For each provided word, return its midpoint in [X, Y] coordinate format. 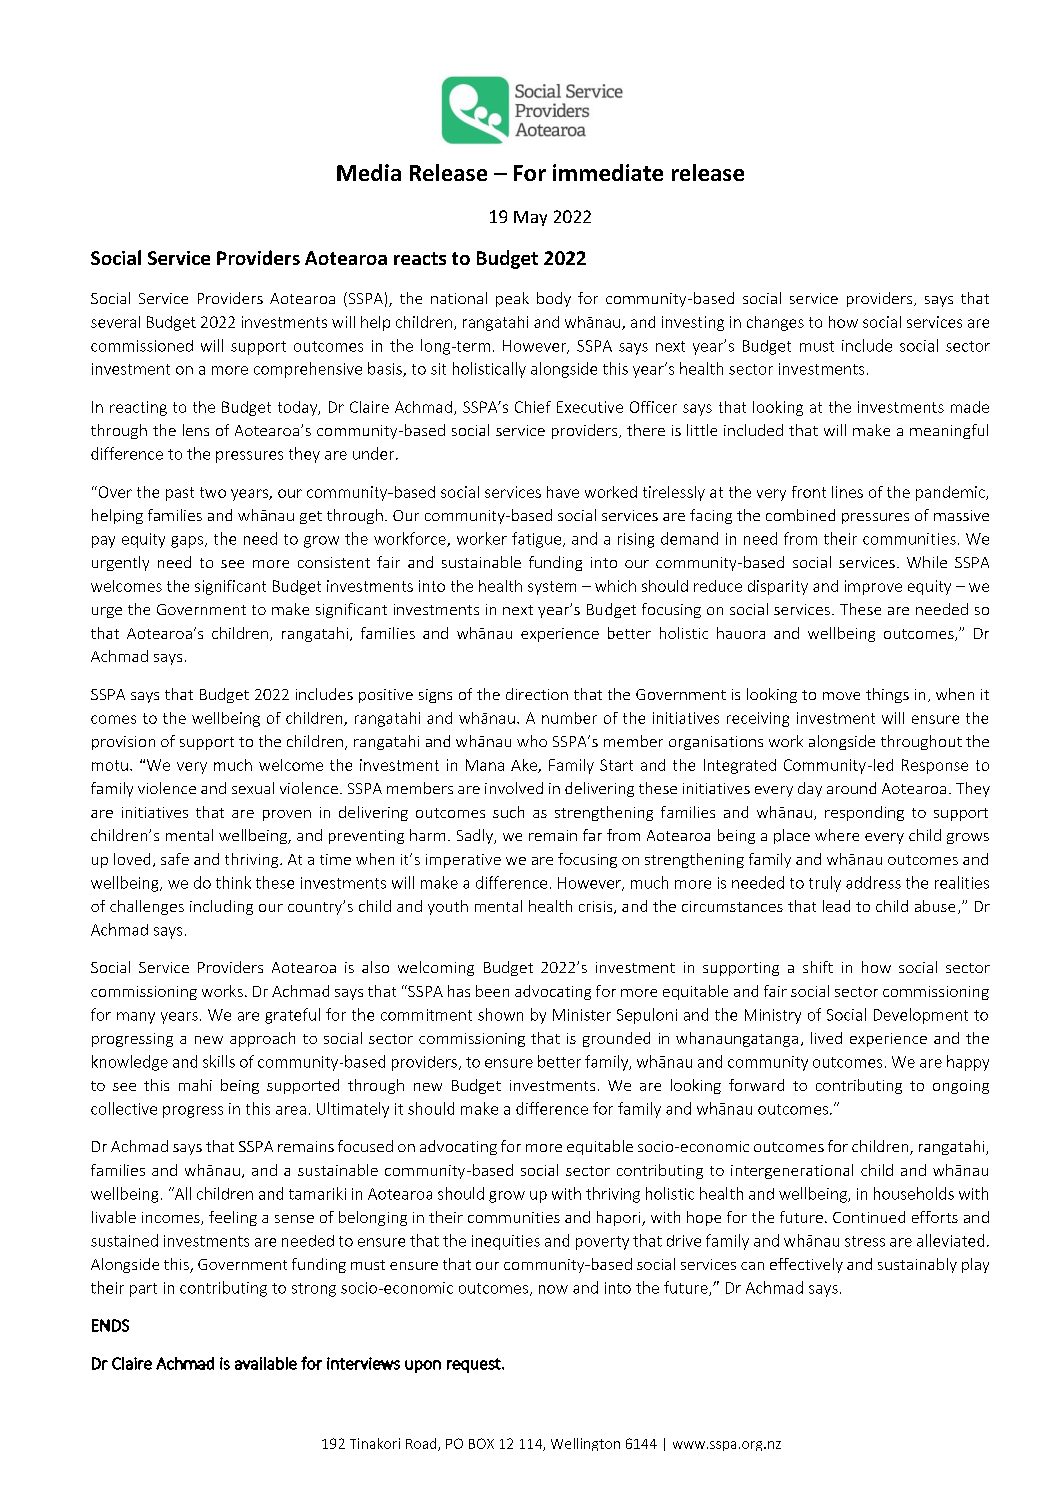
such [508, 812]
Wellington [585, 1444]
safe [175, 859]
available [266, 1363]
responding [864, 813]
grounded [616, 1039]
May [530, 218]
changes [775, 323]
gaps [188, 542]
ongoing [961, 1087]
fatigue [538, 540]
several [115, 322]
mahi [195, 1085]
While [927, 562]
